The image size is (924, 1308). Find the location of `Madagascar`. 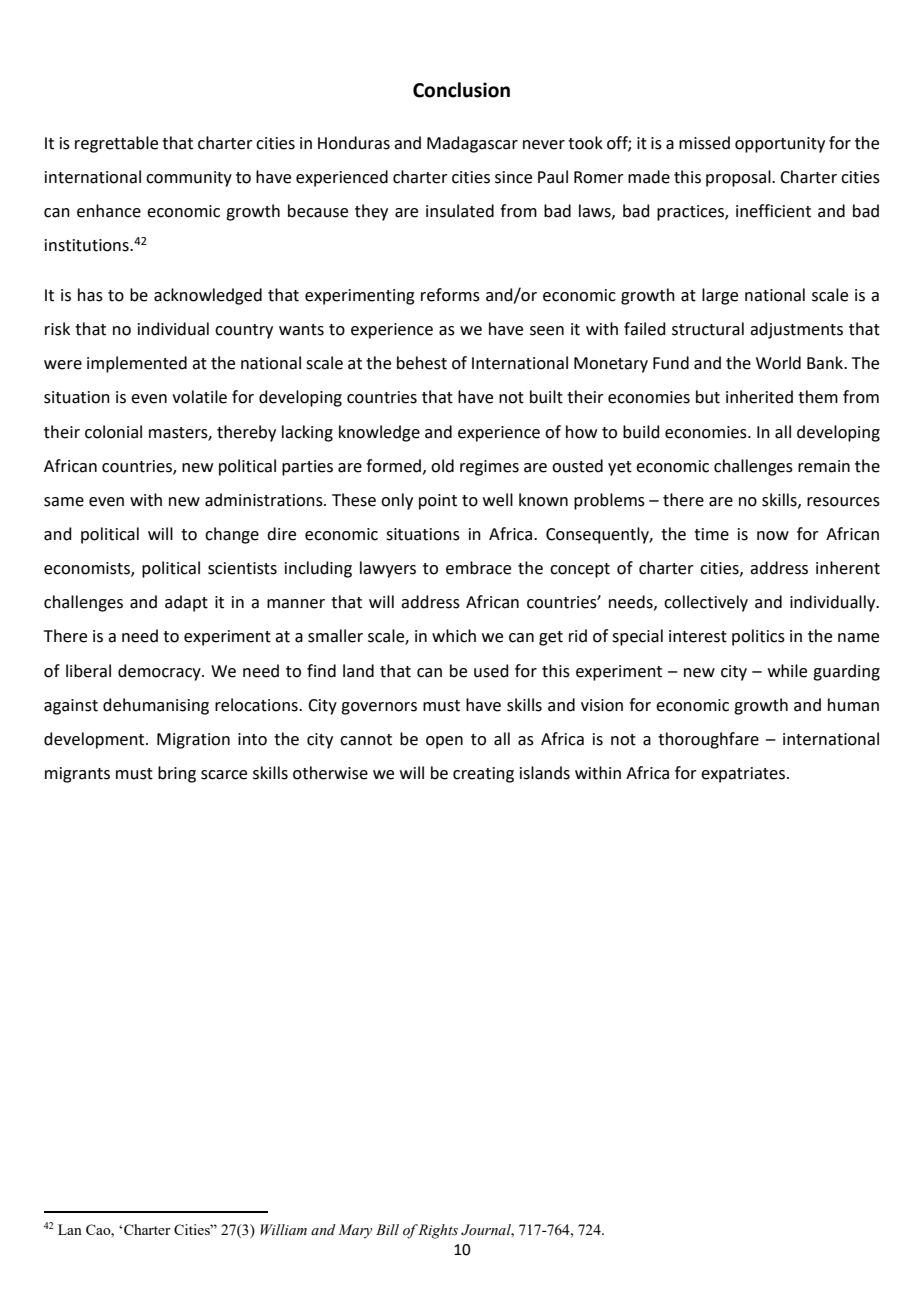

Madagascar is located at coordinates (472, 144).
